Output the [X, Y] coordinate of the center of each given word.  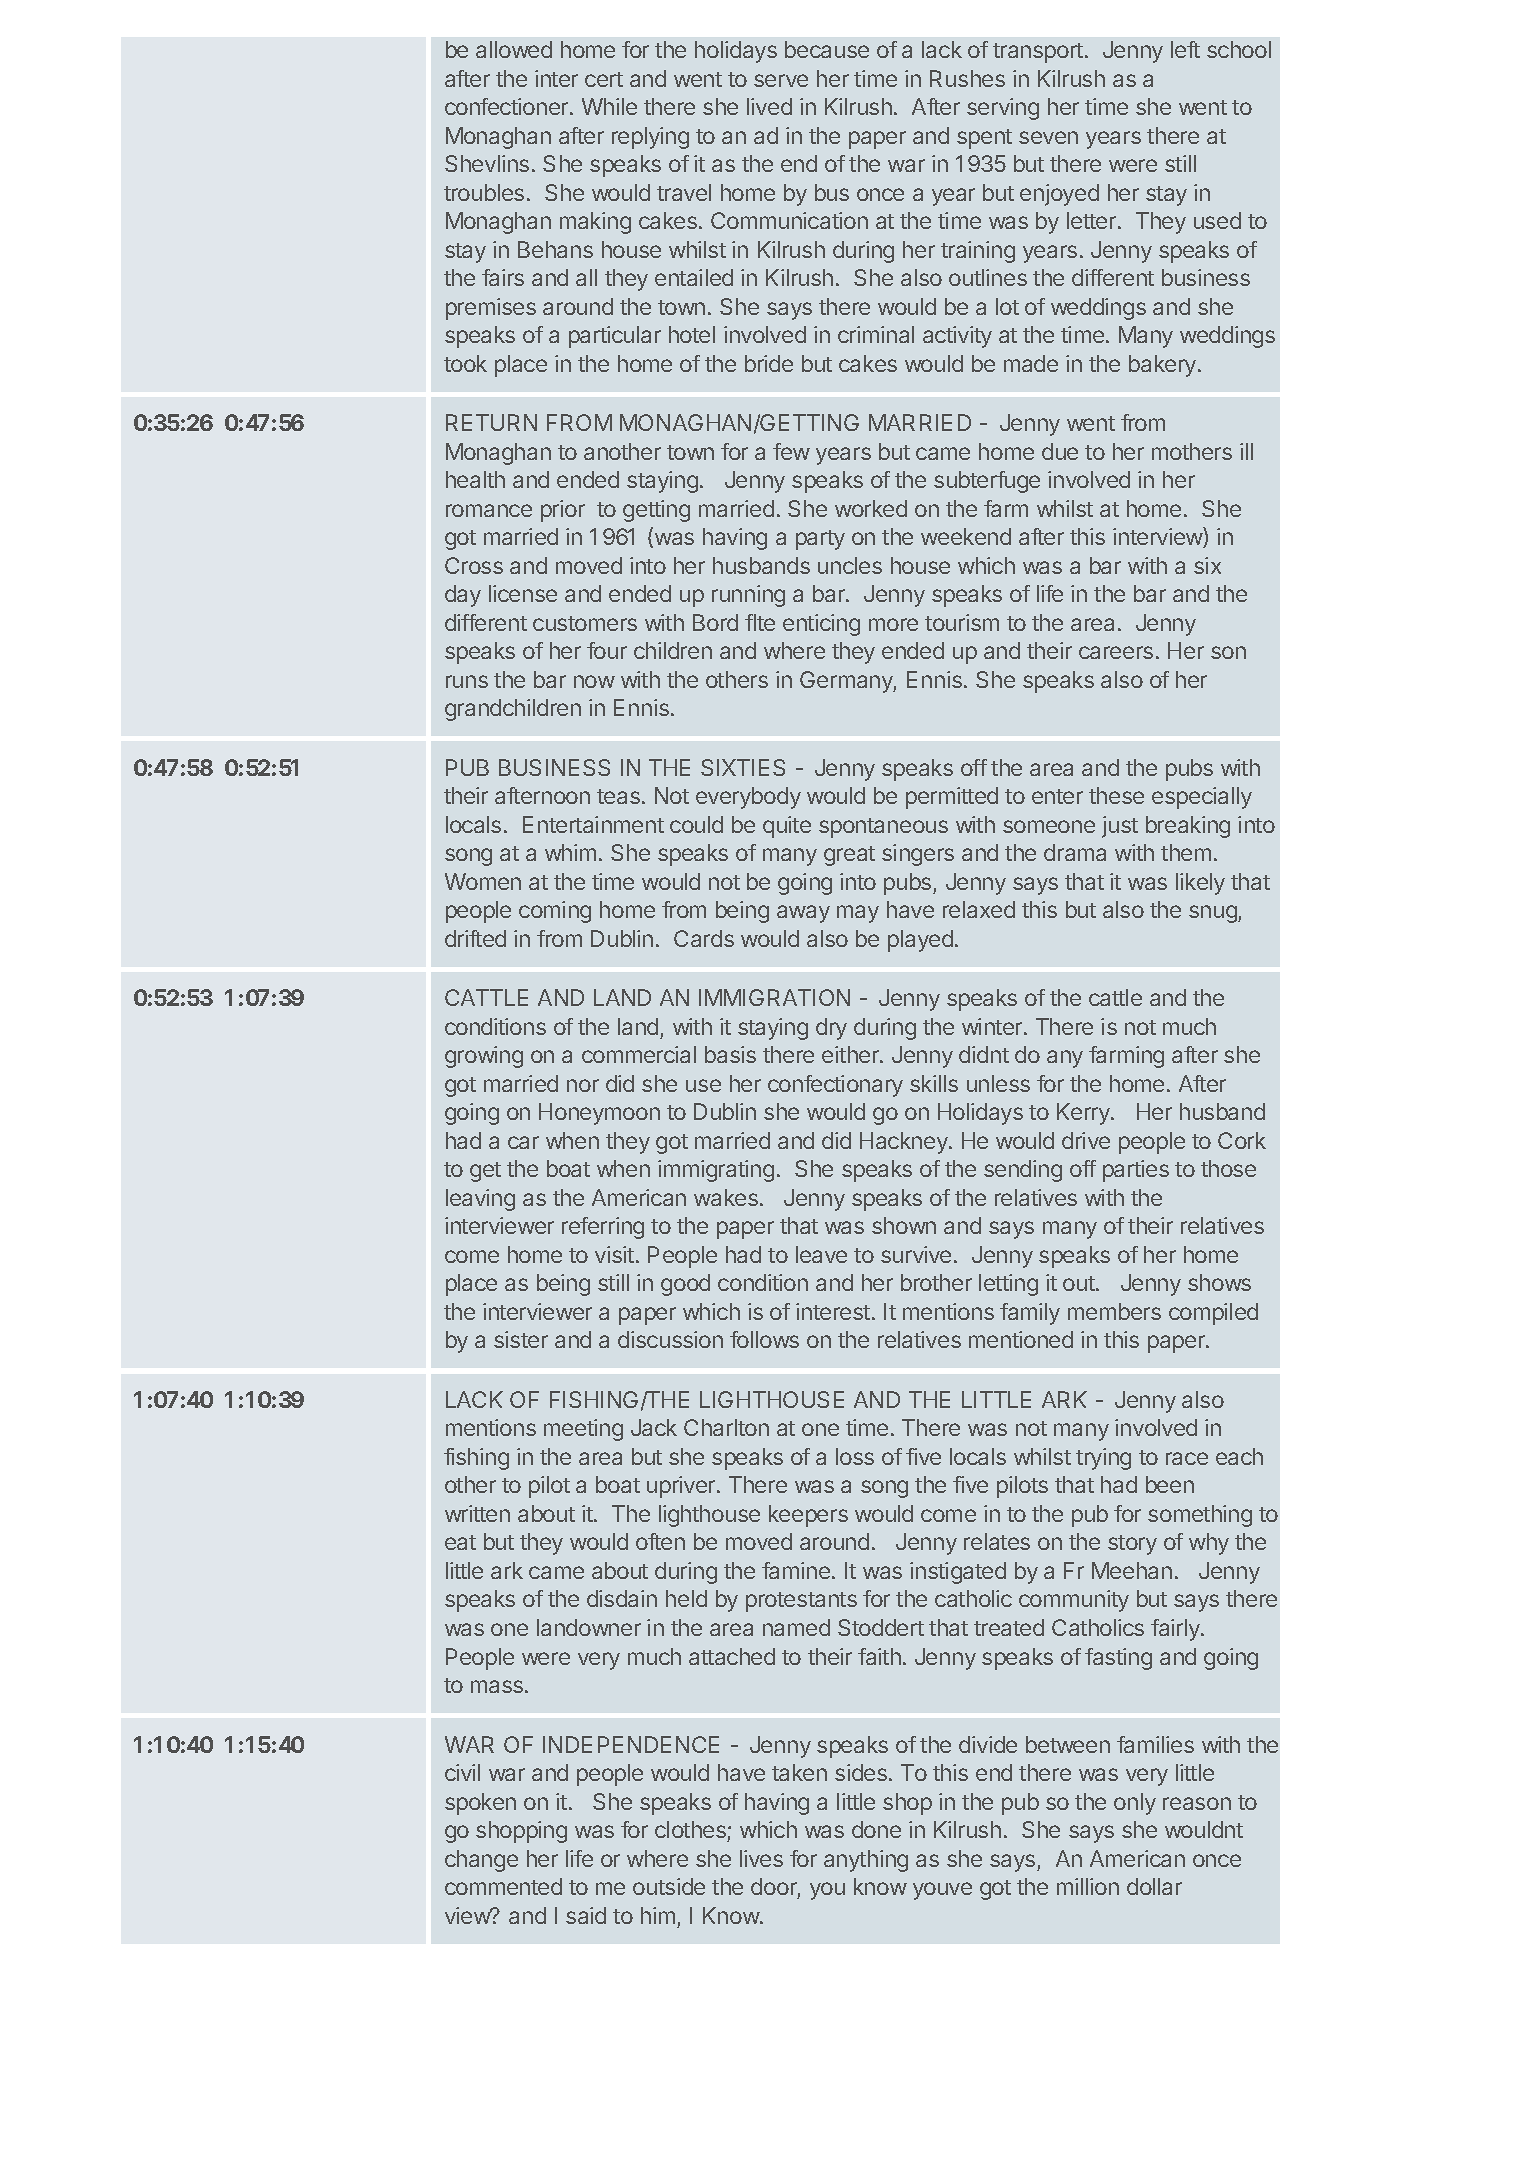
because [827, 49]
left [1185, 49]
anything [866, 1861]
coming [555, 912]
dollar [1154, 1886]
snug [1214, 914]
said [586, 1915]
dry [831, 1029]
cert [604, 79]
